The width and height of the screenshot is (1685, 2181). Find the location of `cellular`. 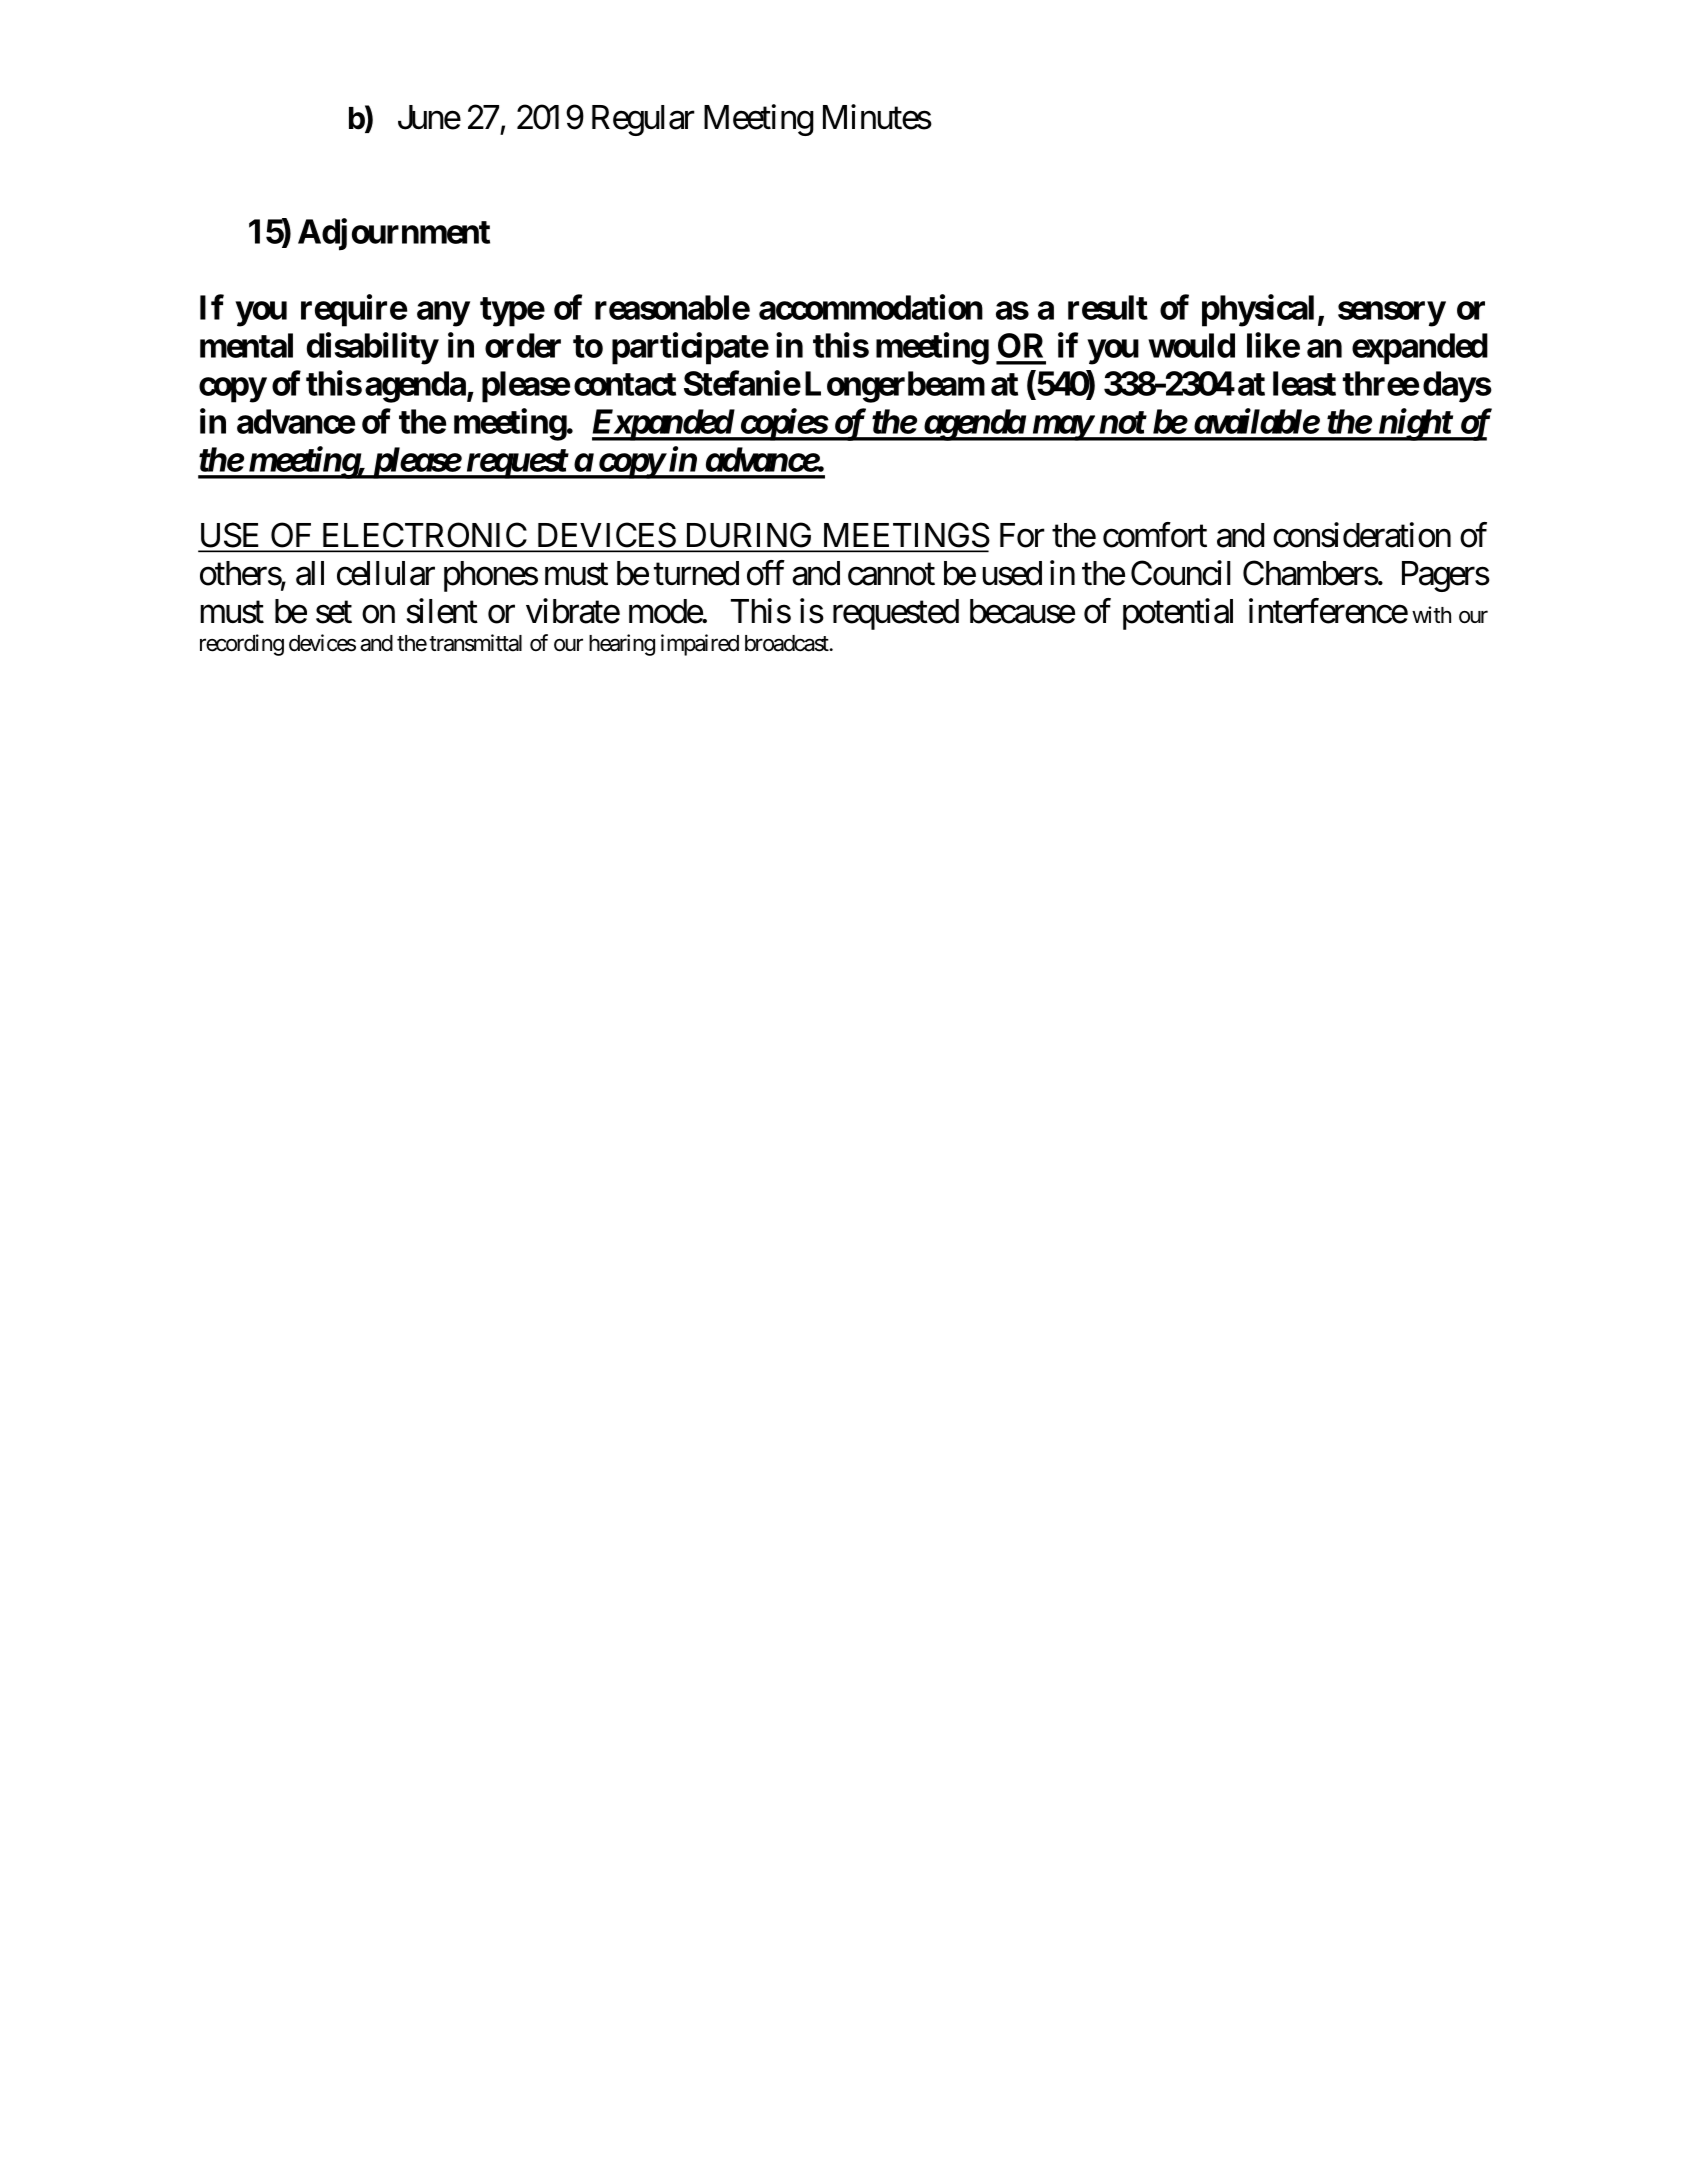

cellular is located at coordinates (386, 573).
